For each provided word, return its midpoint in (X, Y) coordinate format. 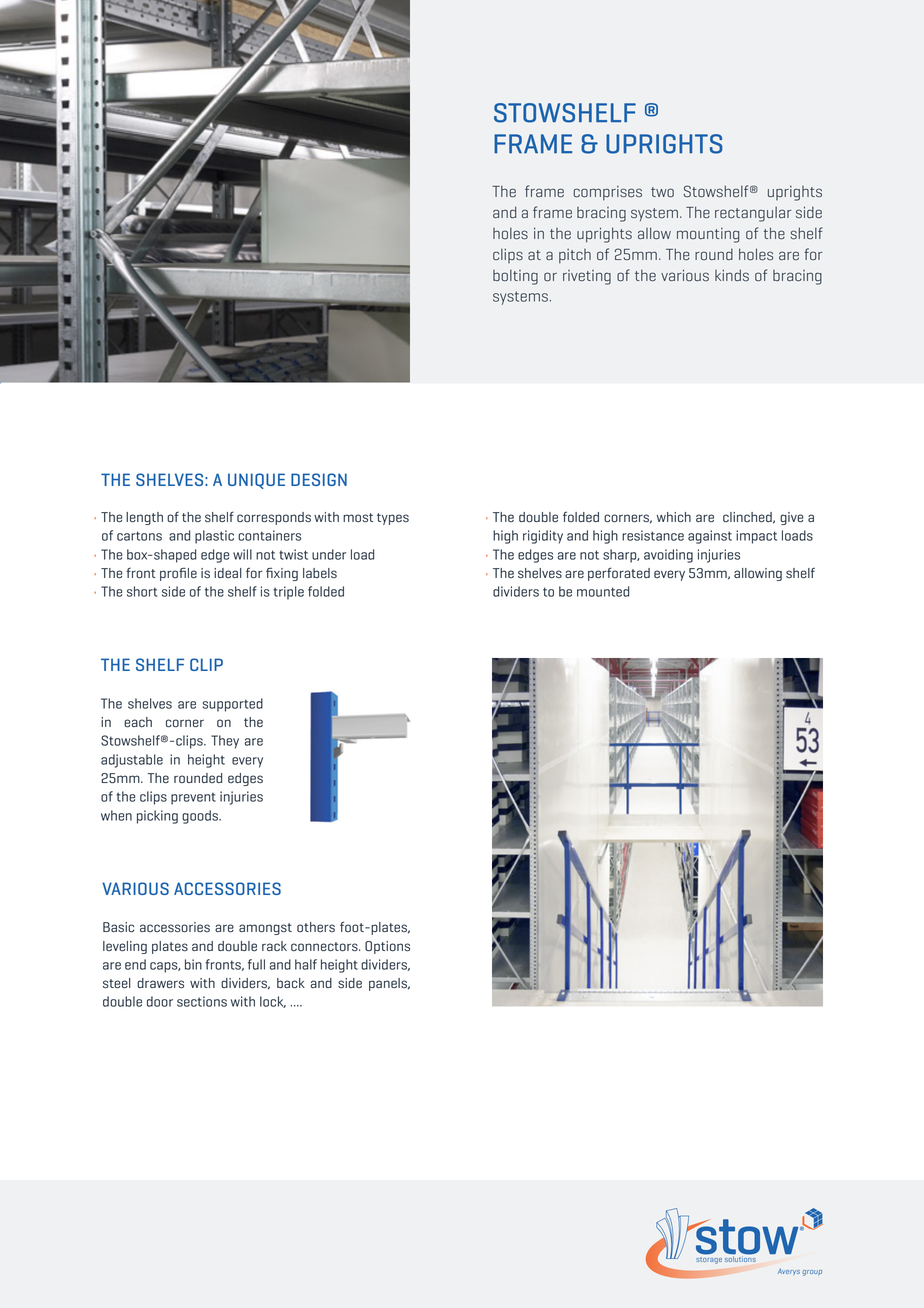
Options (387, 947)
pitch (575, 256)
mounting (708, 235)
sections (202, 1001)
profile (178, 574)
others (316, 927)
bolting (515, 277)
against (710, 537)
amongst (265, 929)
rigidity (543, 537)
